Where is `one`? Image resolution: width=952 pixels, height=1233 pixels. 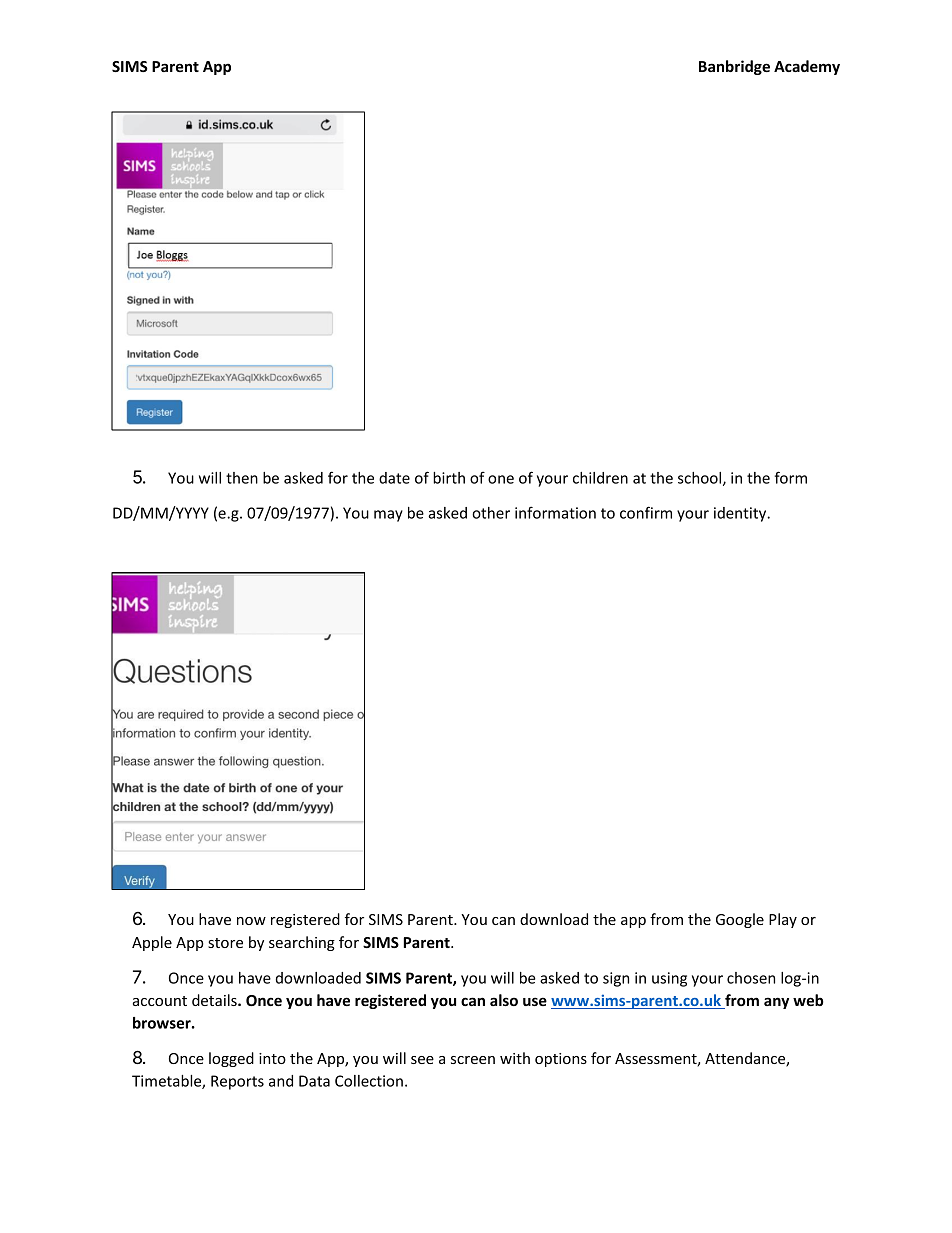
one is located at coordinates (501, 479).
